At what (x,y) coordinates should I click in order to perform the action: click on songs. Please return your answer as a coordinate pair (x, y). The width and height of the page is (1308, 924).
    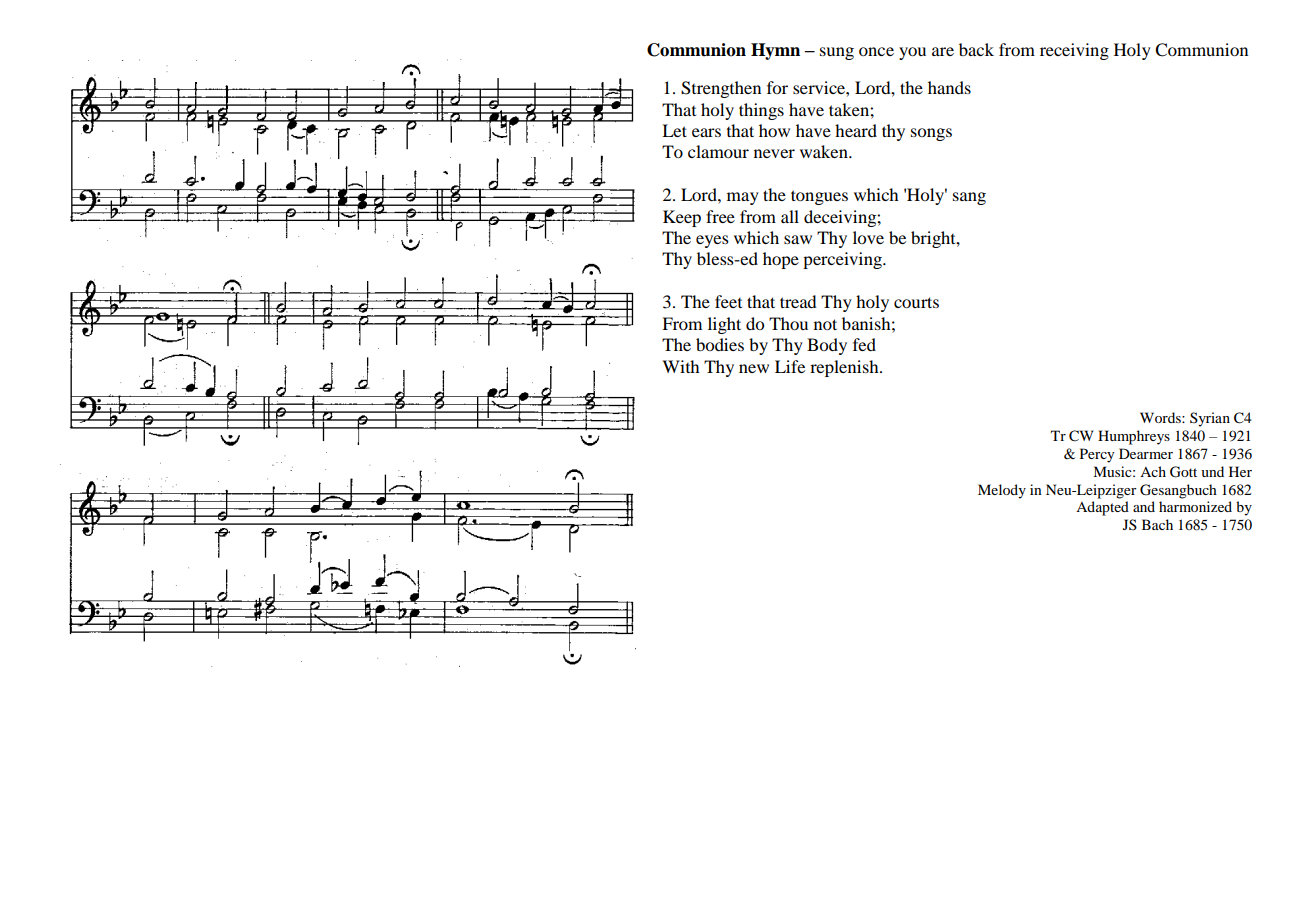
    Looking at the image, I should click on (931, 134).
